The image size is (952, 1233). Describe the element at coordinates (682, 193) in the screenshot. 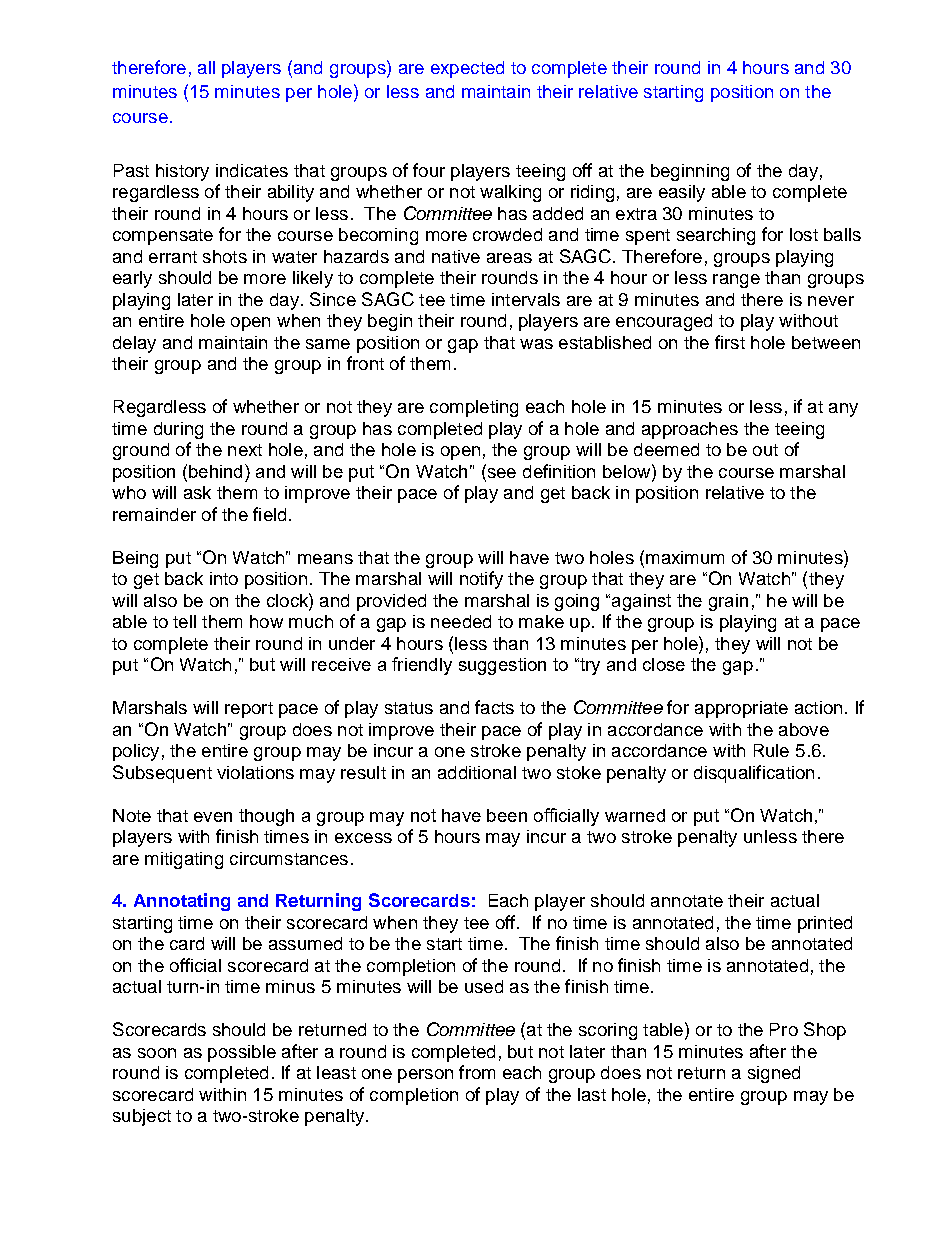

I see `easily` at that location.
